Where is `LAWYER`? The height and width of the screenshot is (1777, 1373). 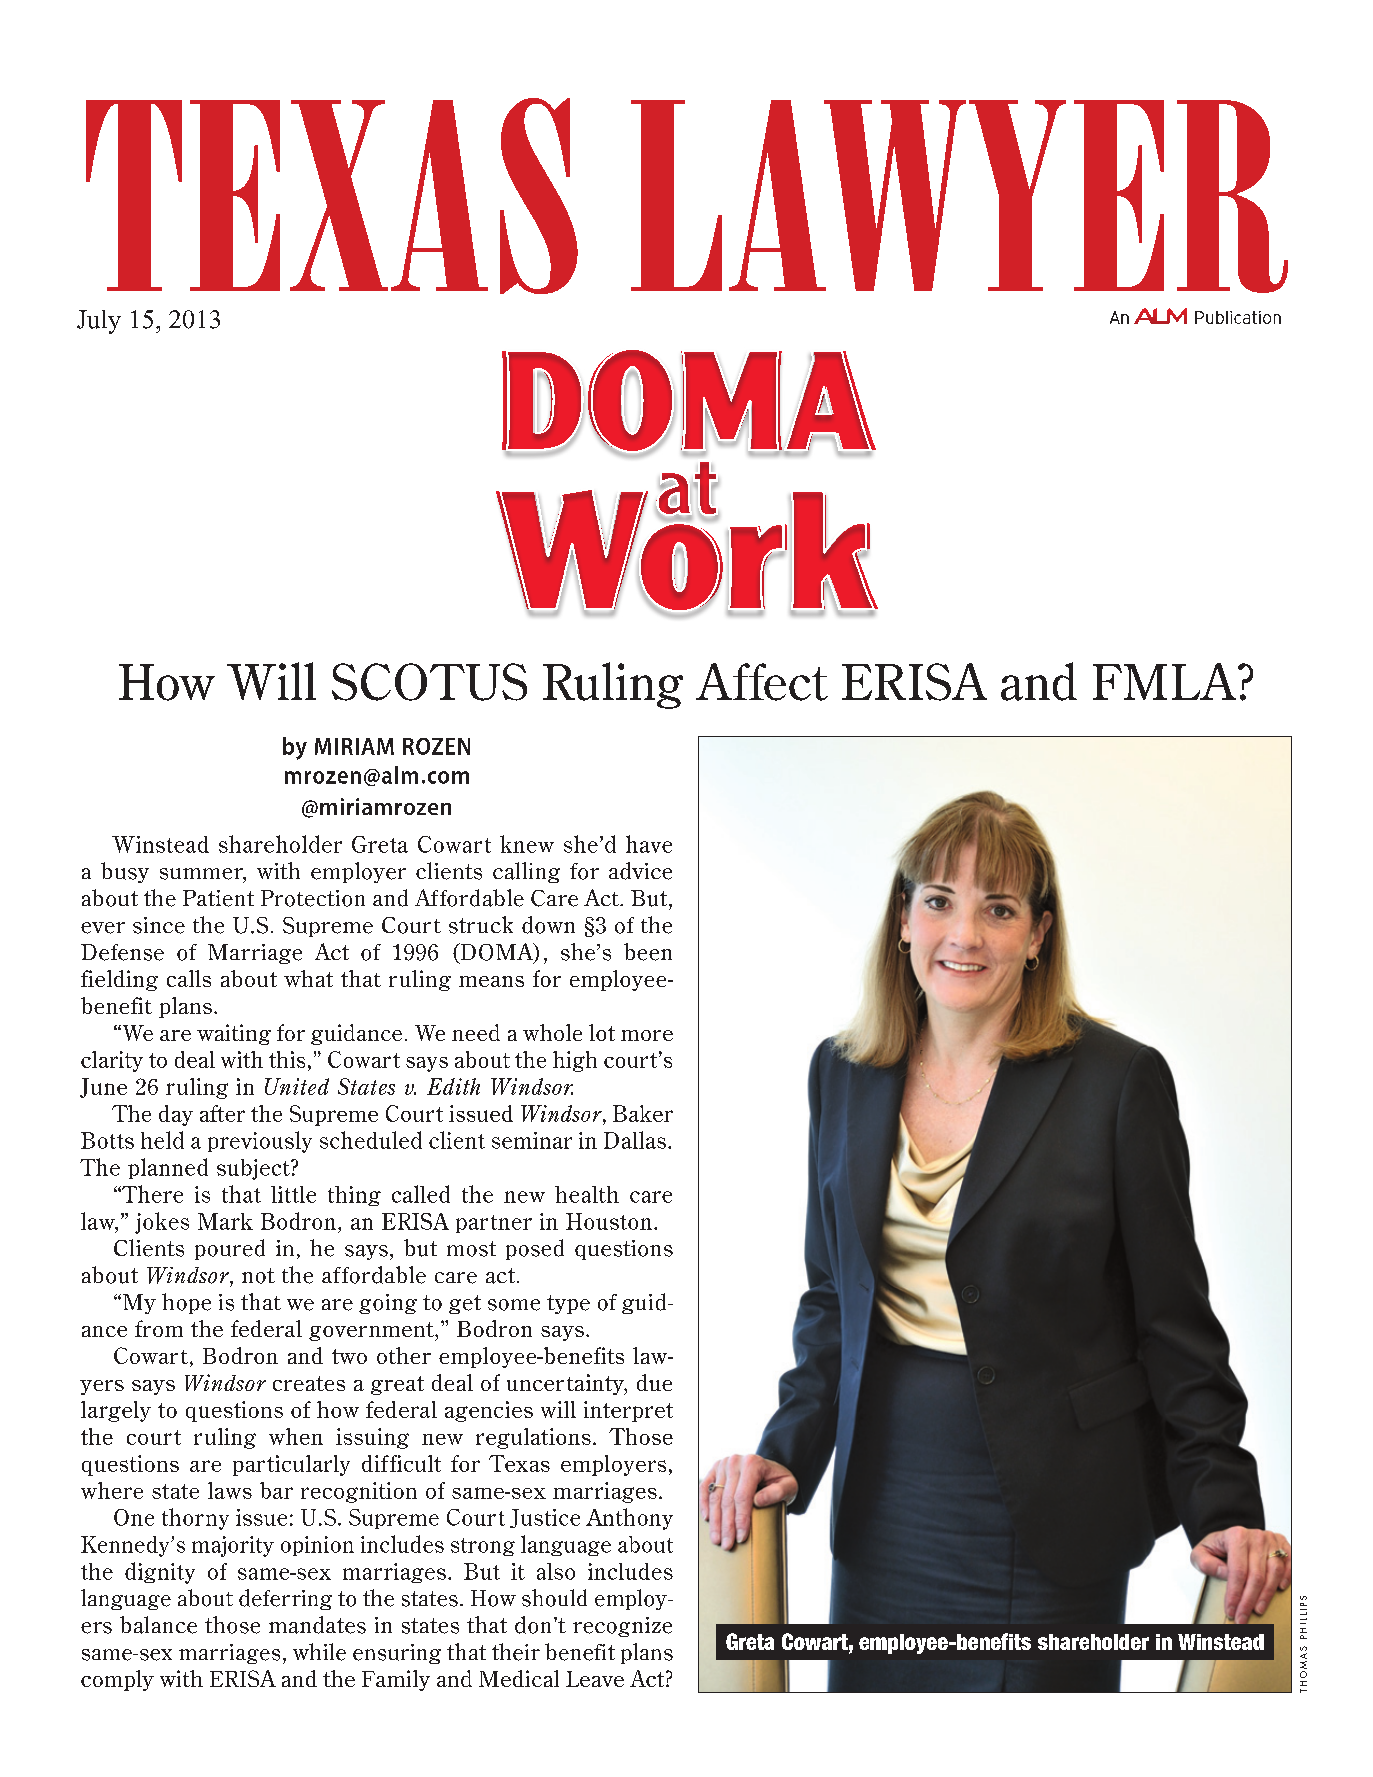 LAWYER is located at coordinates (959, 196).
